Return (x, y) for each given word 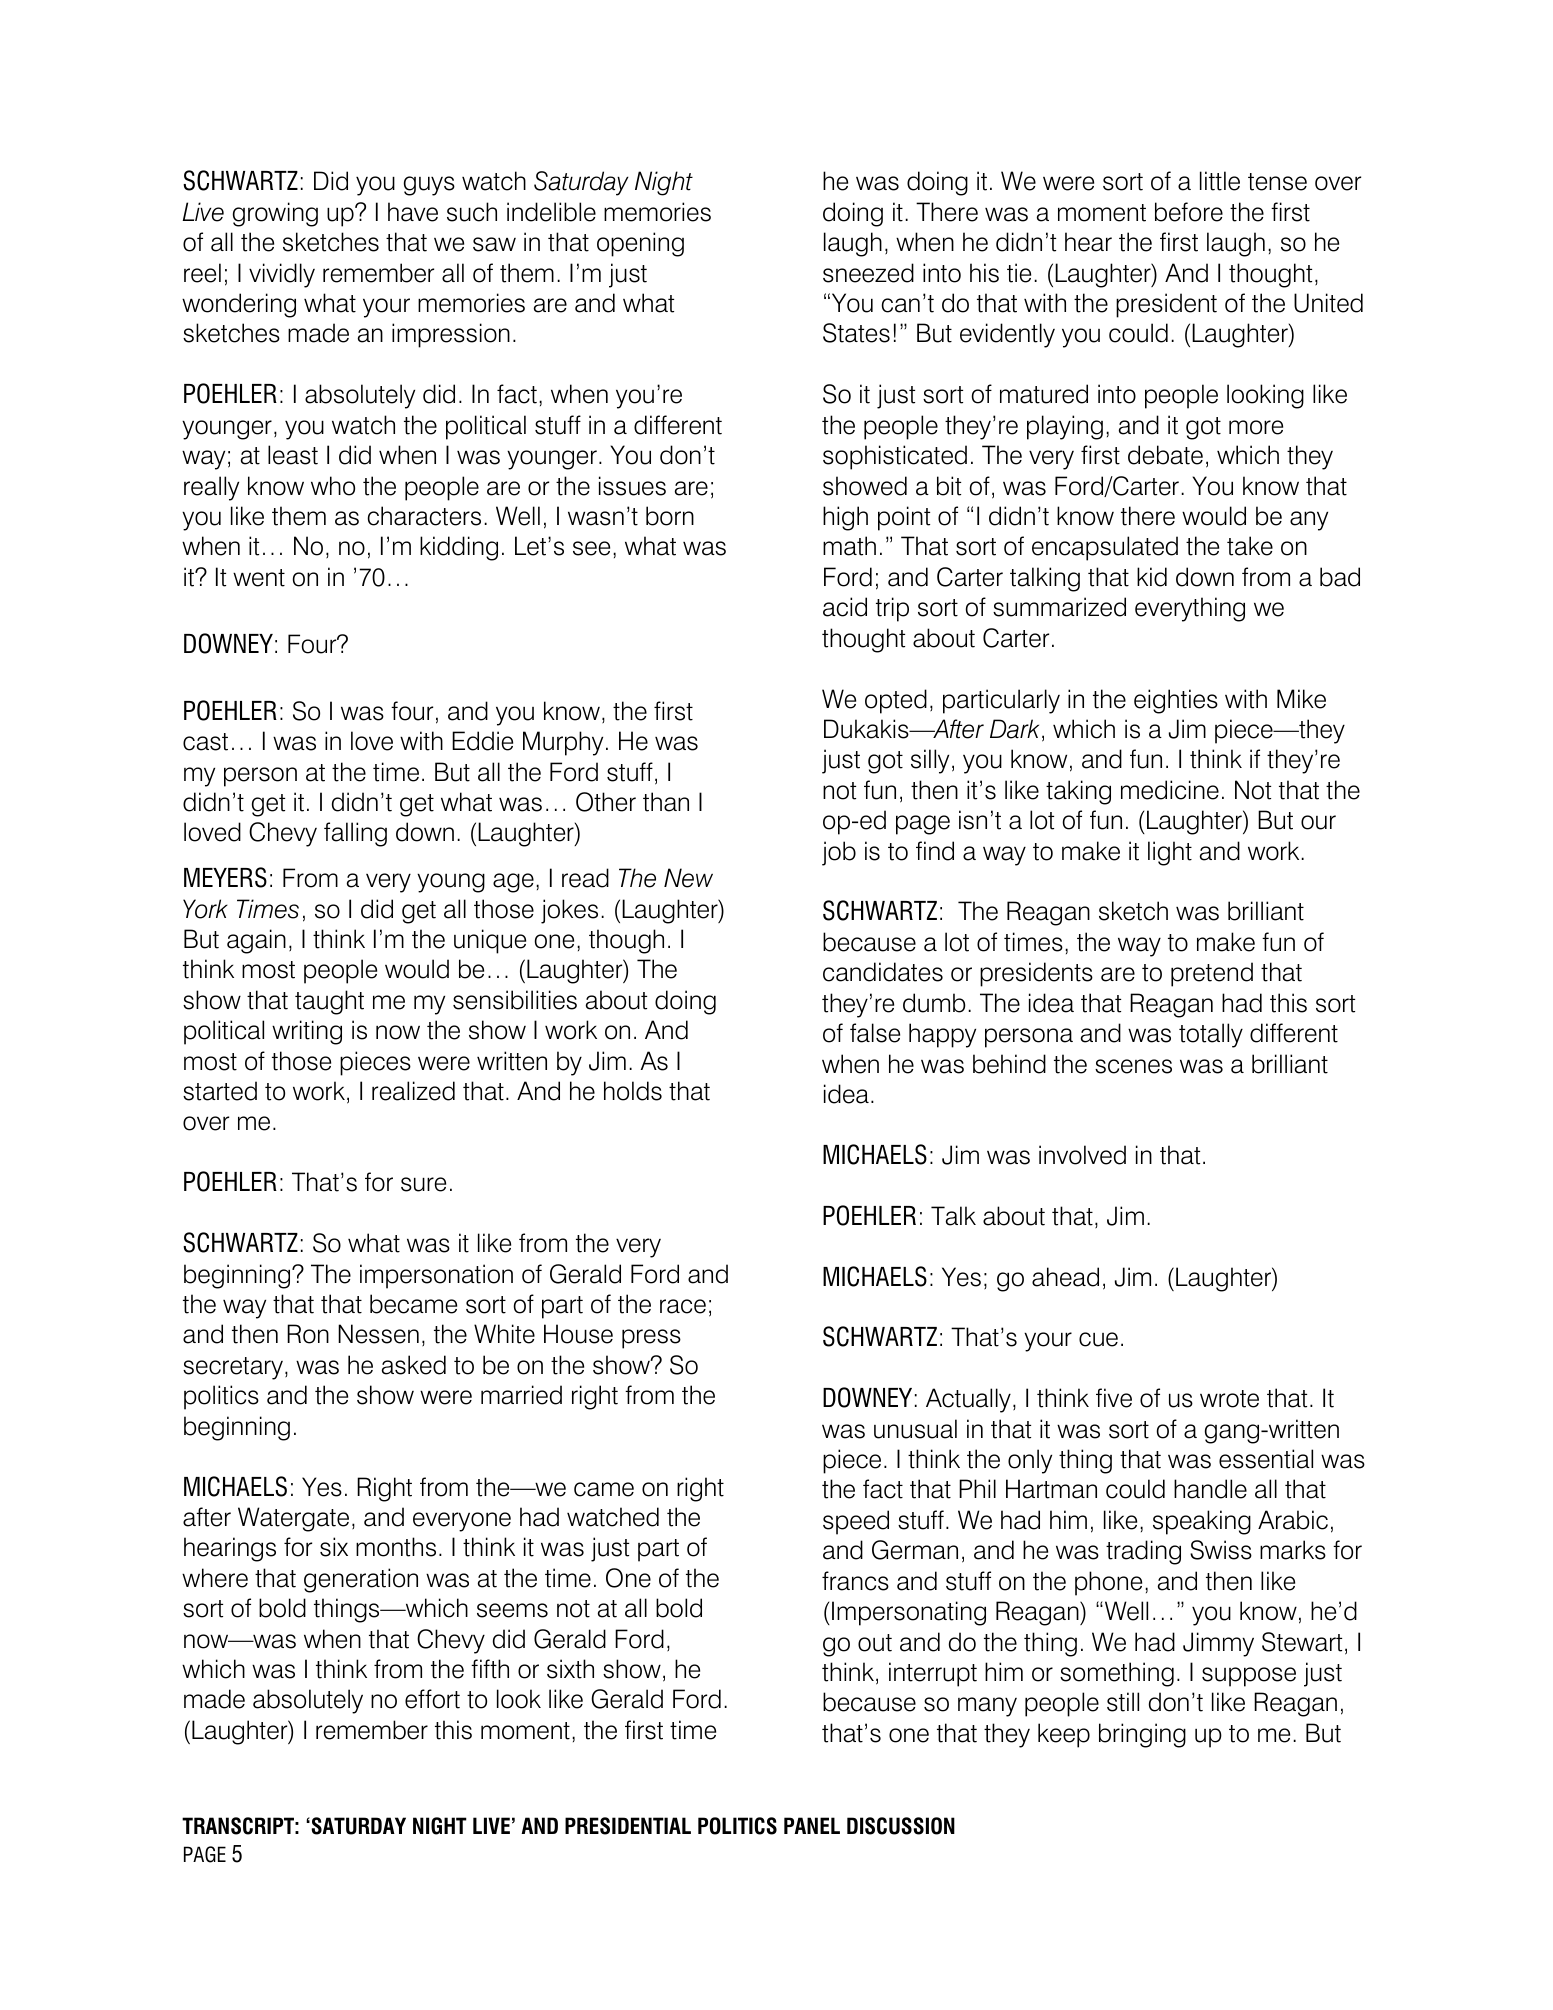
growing (275, 214)
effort (432, 1699)
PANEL (812, 1825)
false (875, 1033)
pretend (1212, 974)
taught (329, 1002)
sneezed (868, 273)
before (1189, 212)
